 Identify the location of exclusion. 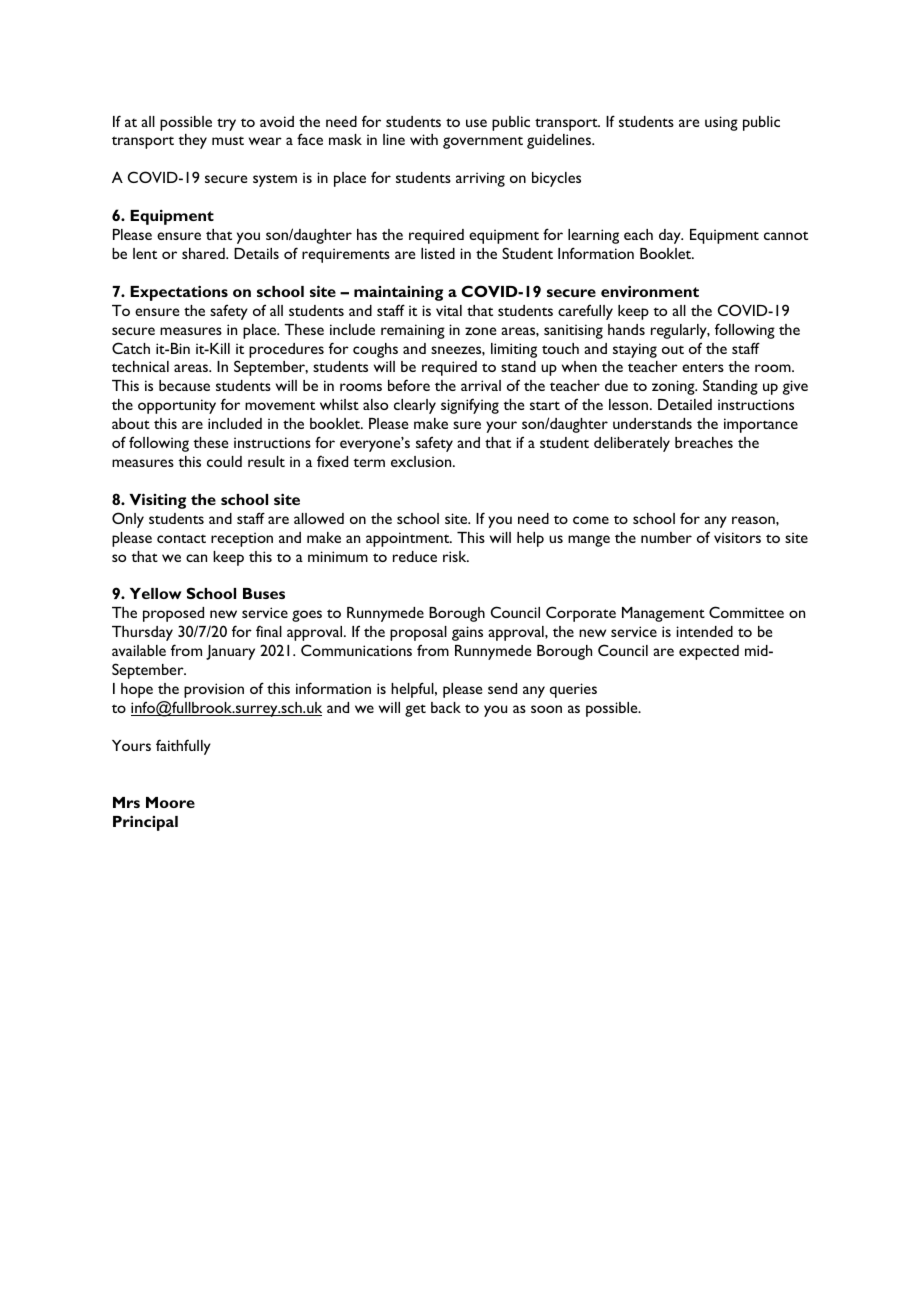
(422, 461).
